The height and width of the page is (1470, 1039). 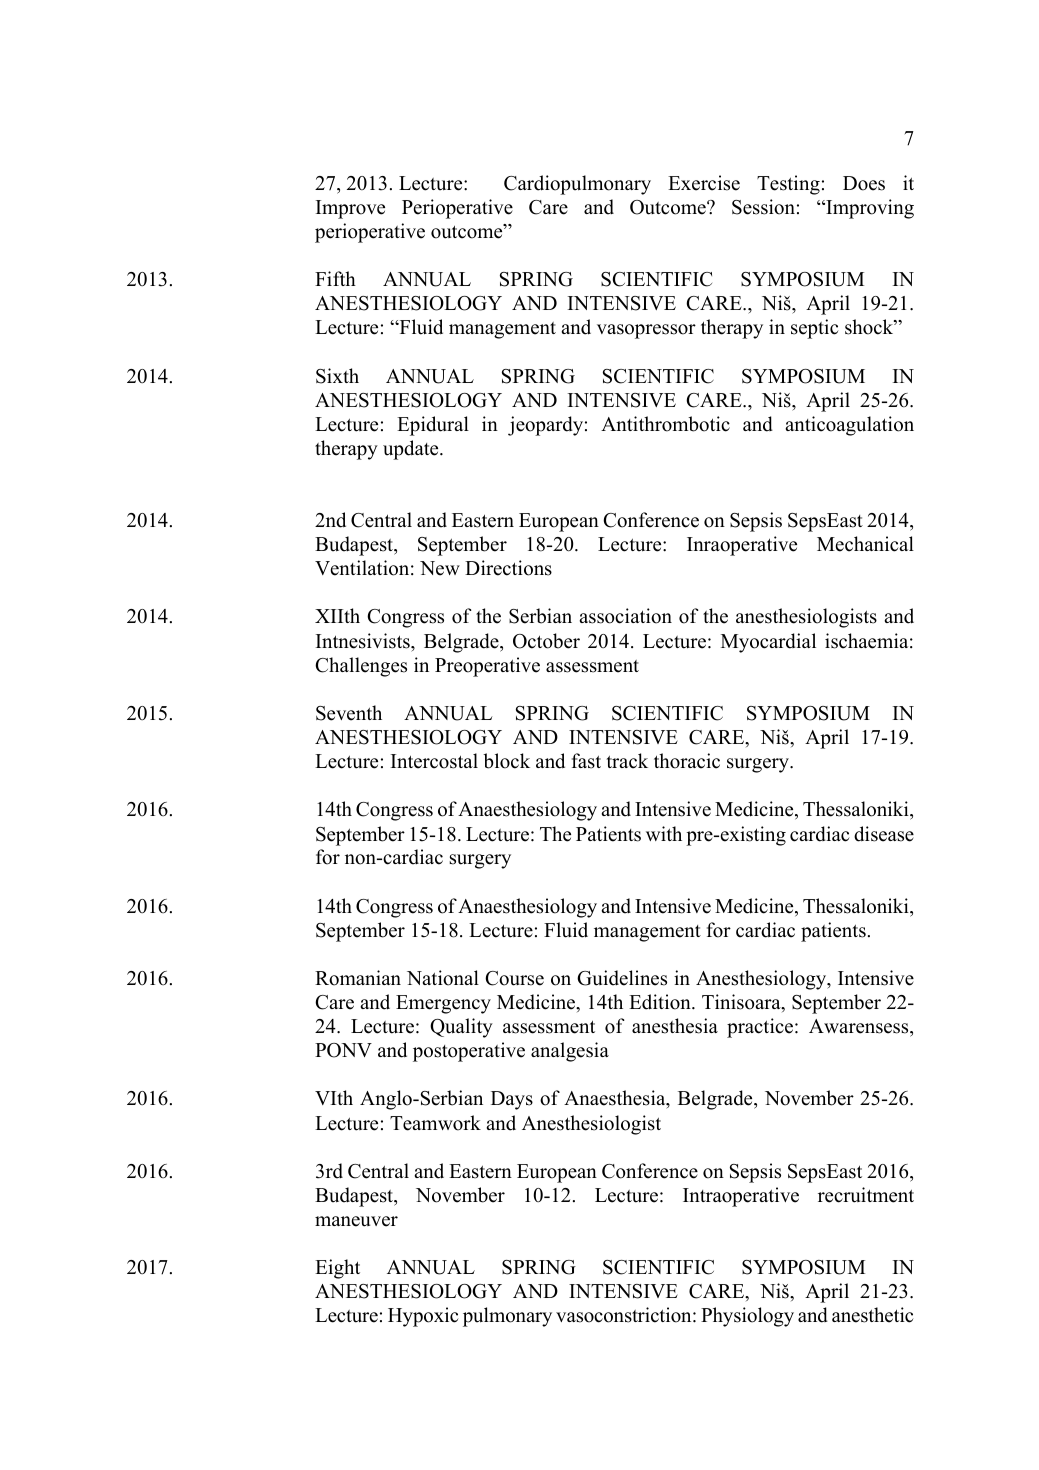 What do you see at coordinates (423, 1317) in the page?
I see `Hypoxic` at bounding box center [423, 1317].
